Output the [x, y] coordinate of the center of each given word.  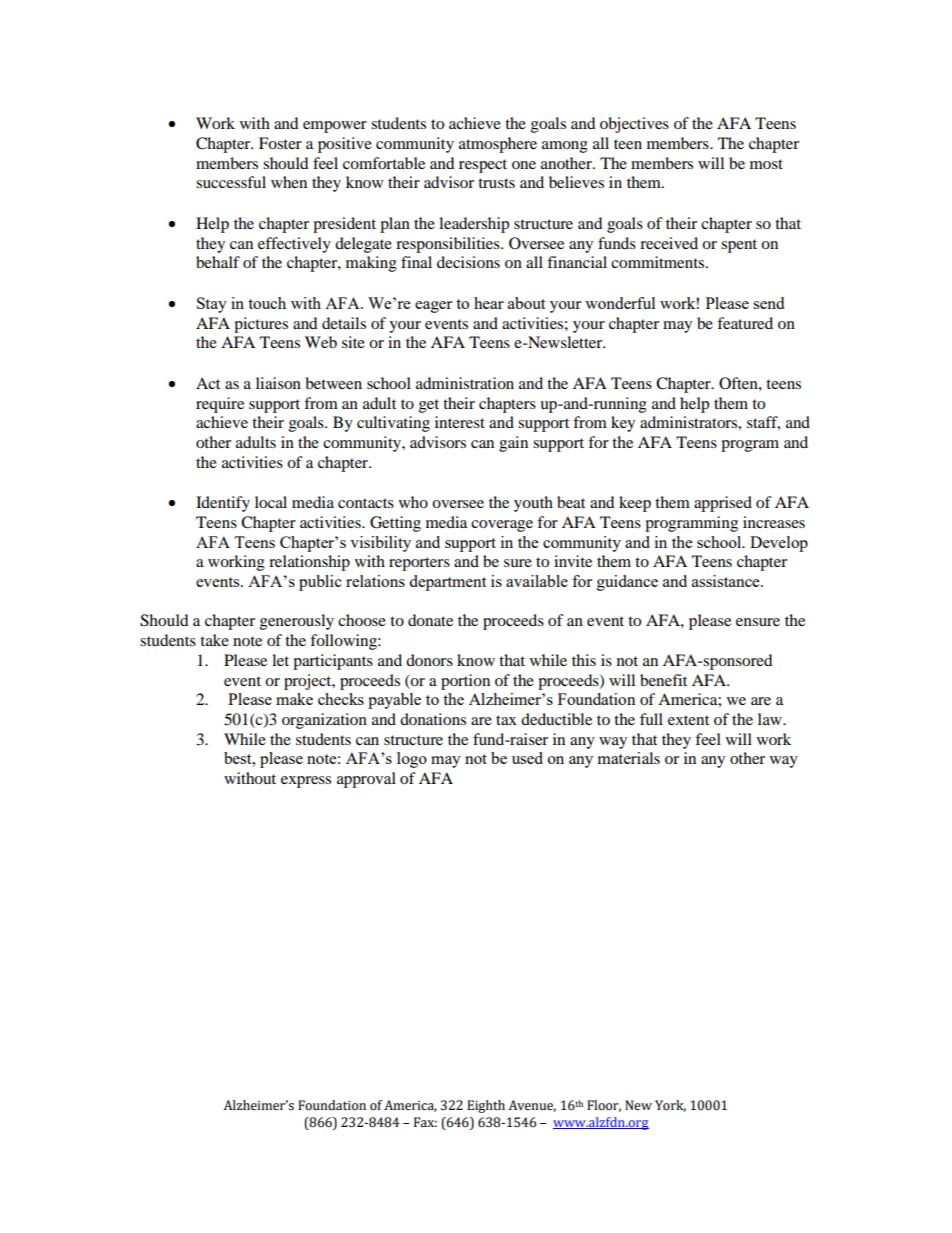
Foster [280, 143]
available [537, 581]
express [306, 782]
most [766, 164]
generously [297, 622]
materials [629, 758]
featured [745, 323]
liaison [278, 383]
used [527, 758]
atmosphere [498, 145]
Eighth [486, 1106]
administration [465, 383]
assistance [727, 581]
